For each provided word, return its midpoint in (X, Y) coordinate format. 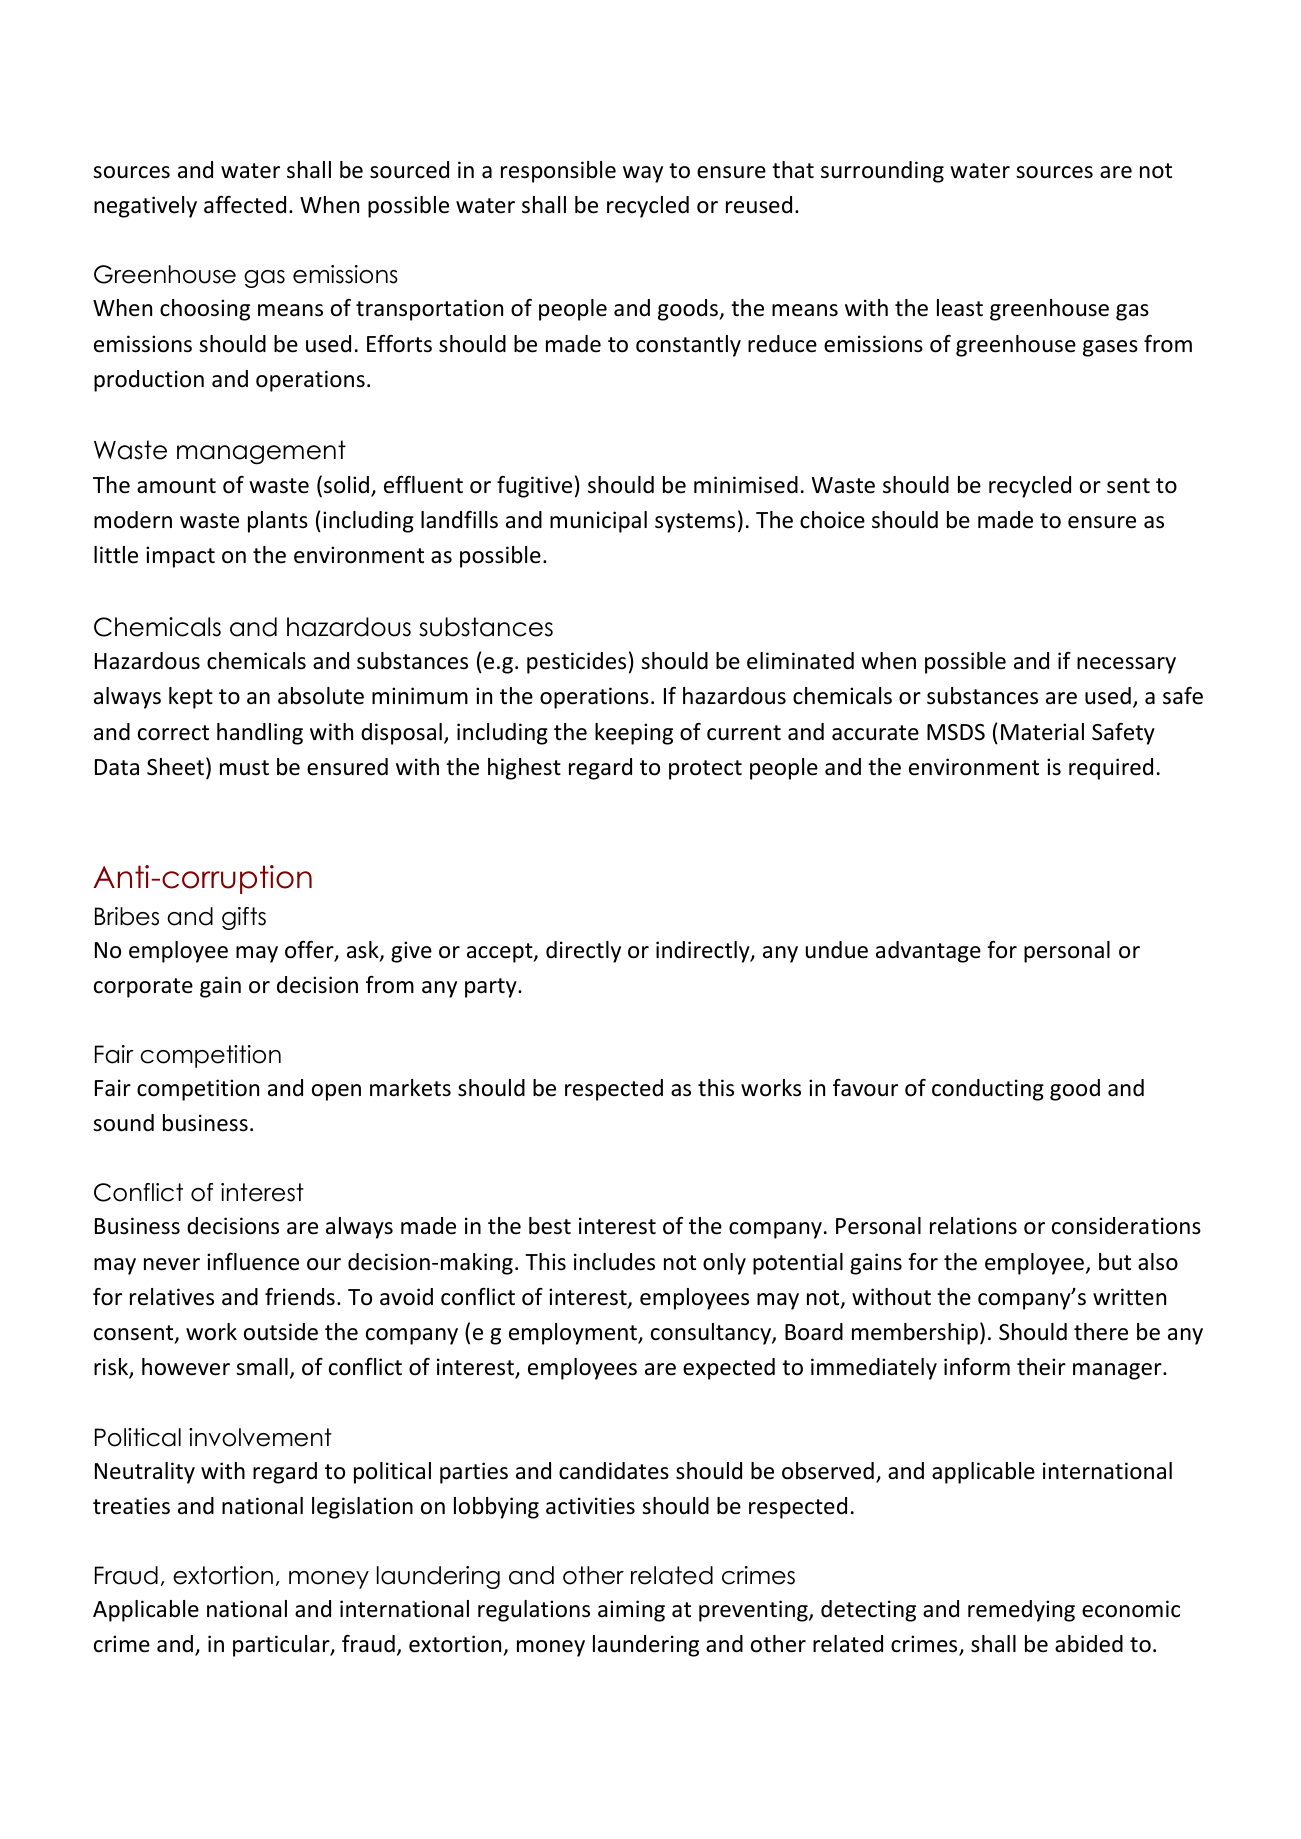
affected (245, 205)
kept (191, 698)
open (336, 1092)
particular (282, 1646)
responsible (558, 172)
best (550, 1226)
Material (1042, 732)
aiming (631, 1611)
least (960, 308)
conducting (988, 1090)
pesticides (576, 663)
